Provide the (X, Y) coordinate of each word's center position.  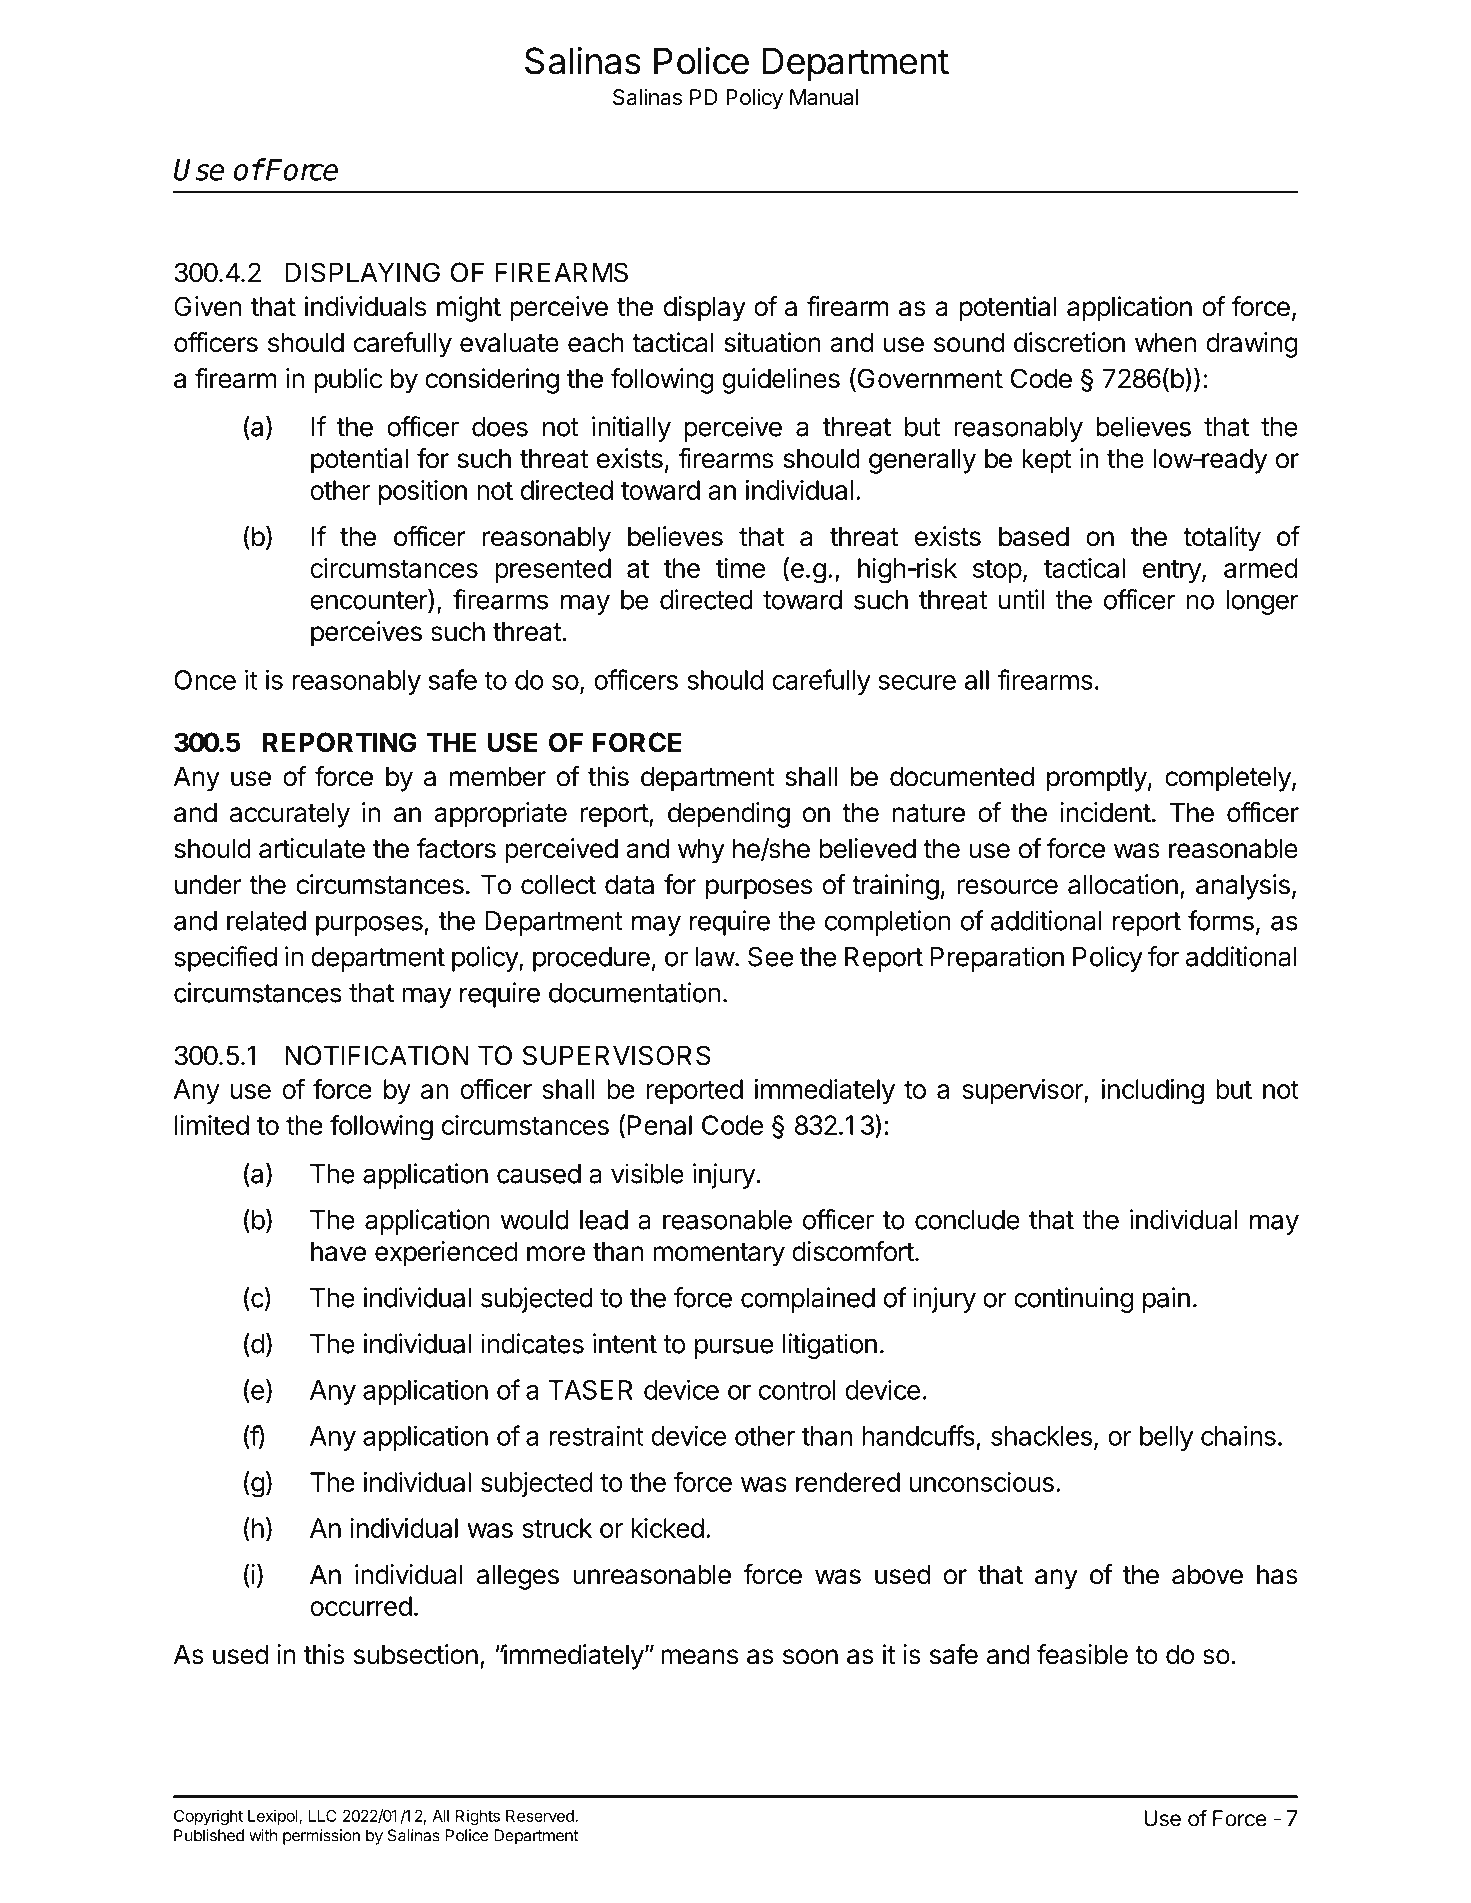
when (1165, 342)
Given (207, 306)
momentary (719, 1255)
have (338, 1251)
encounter (369, 599)
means (699, 1657)
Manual (824, 97)
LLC (323, 1816)
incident (1105, 812)
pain (1166, 1300)
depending (729, 815)
